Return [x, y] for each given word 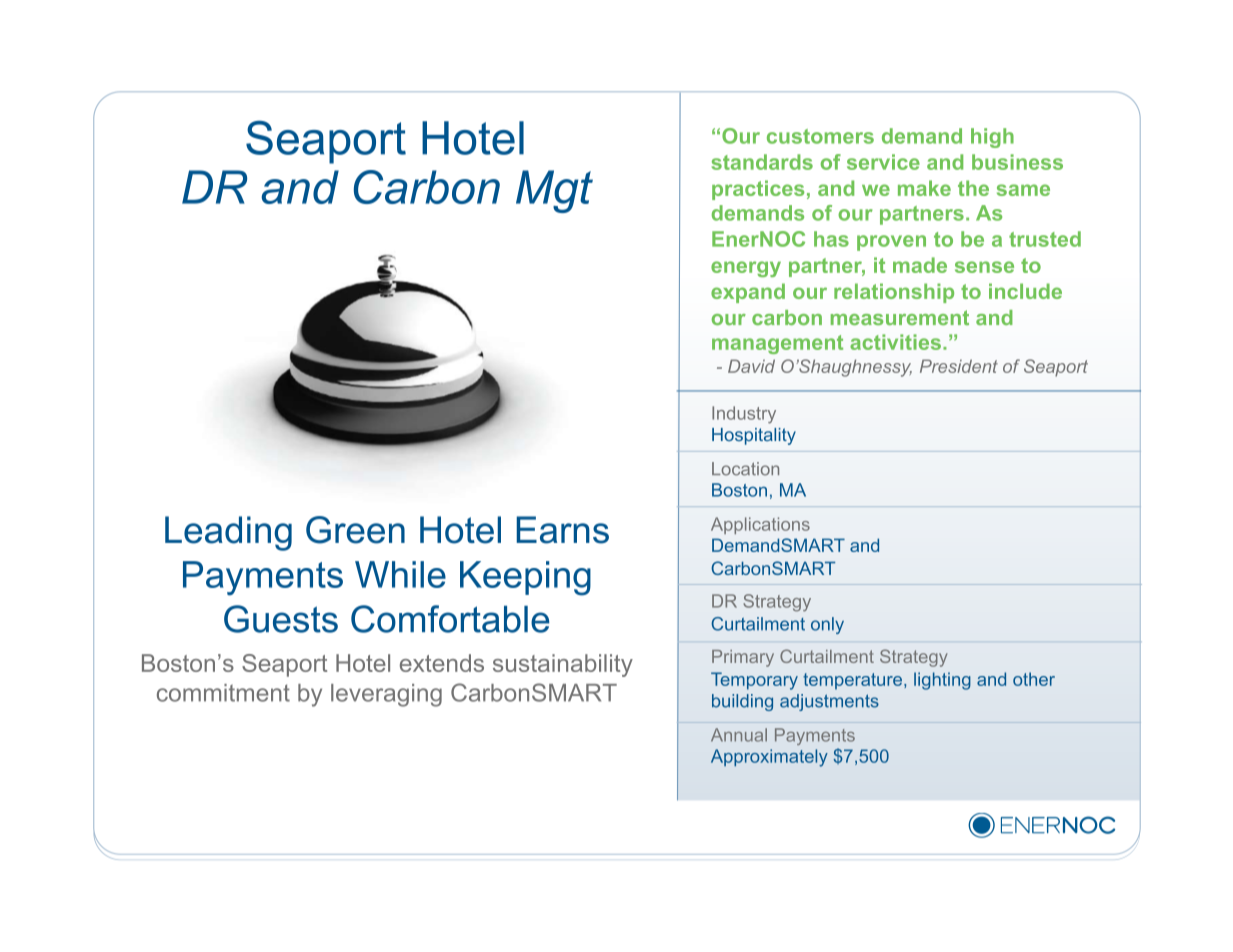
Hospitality [754, 436]
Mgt [554, 191]
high [992, 138]
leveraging [386, 695]
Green [355, 530]
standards [762, 162]
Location [745, 469]
